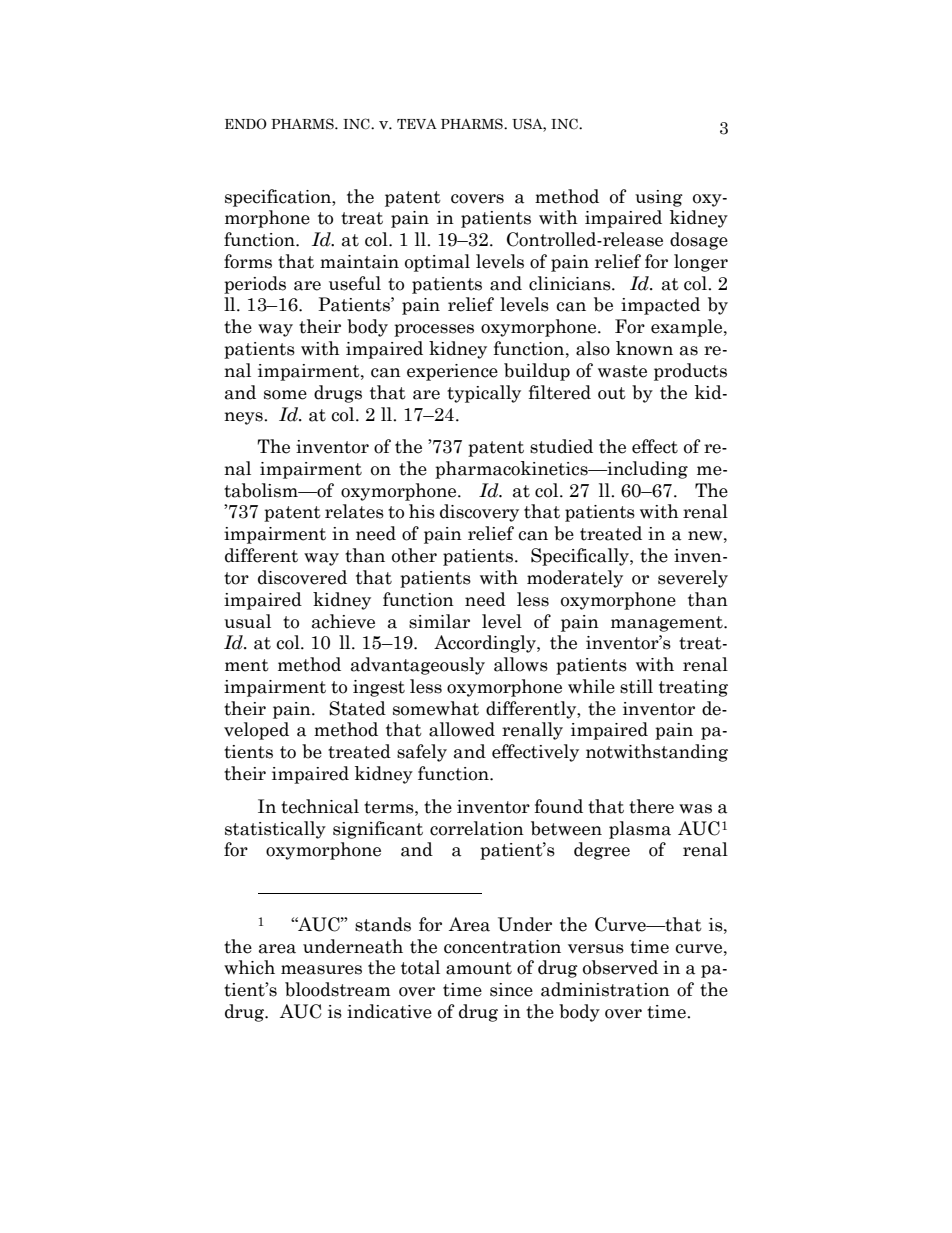  What do you see at coordinates (620, 967) in the screenshot?
I see `observed` at bounding box center [620, 967].
